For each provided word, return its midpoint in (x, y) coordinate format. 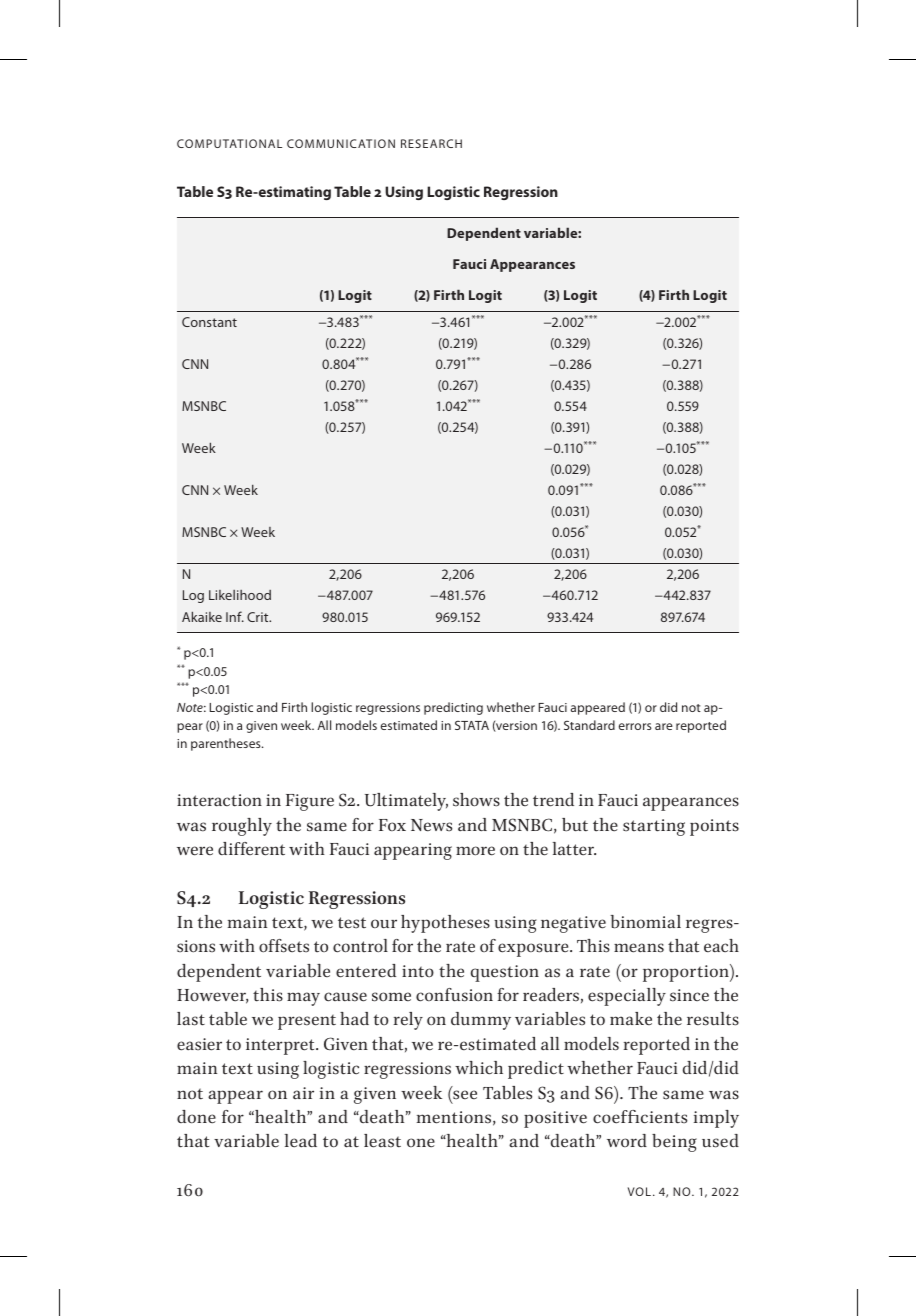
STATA (472, 725)
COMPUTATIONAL (229, 143)
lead (301, 1141)
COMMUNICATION (341, 143)
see (464, 1096)
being (674, 1143)
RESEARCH (431, 143)
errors (635, 726)
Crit (259, 617)
